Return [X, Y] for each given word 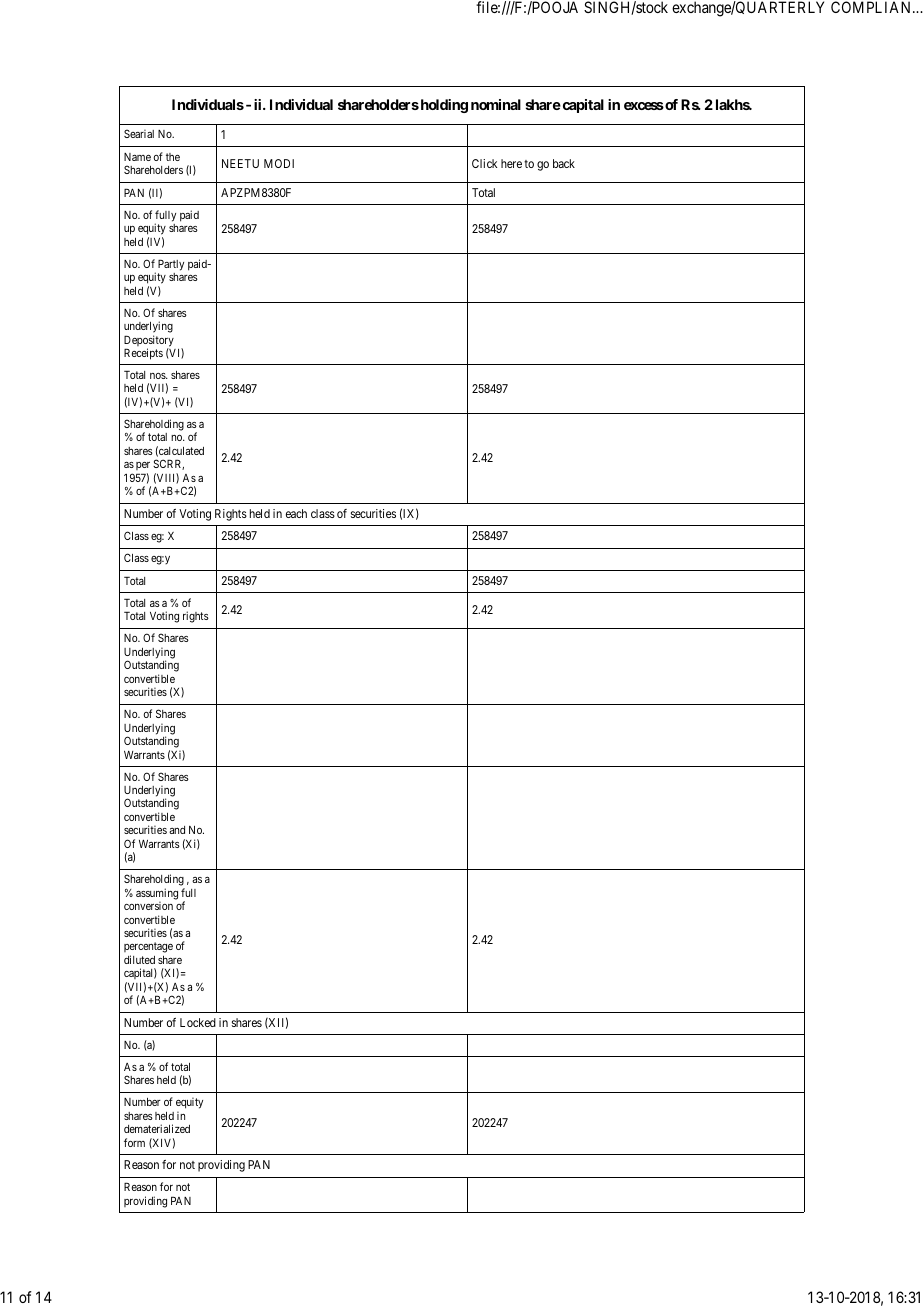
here [511, 163]
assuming [157, 895]
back [564, 163]
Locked [198, 1022]
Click [484, 163]
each [296, 513]
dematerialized [157, 1128]
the [173, 157]
